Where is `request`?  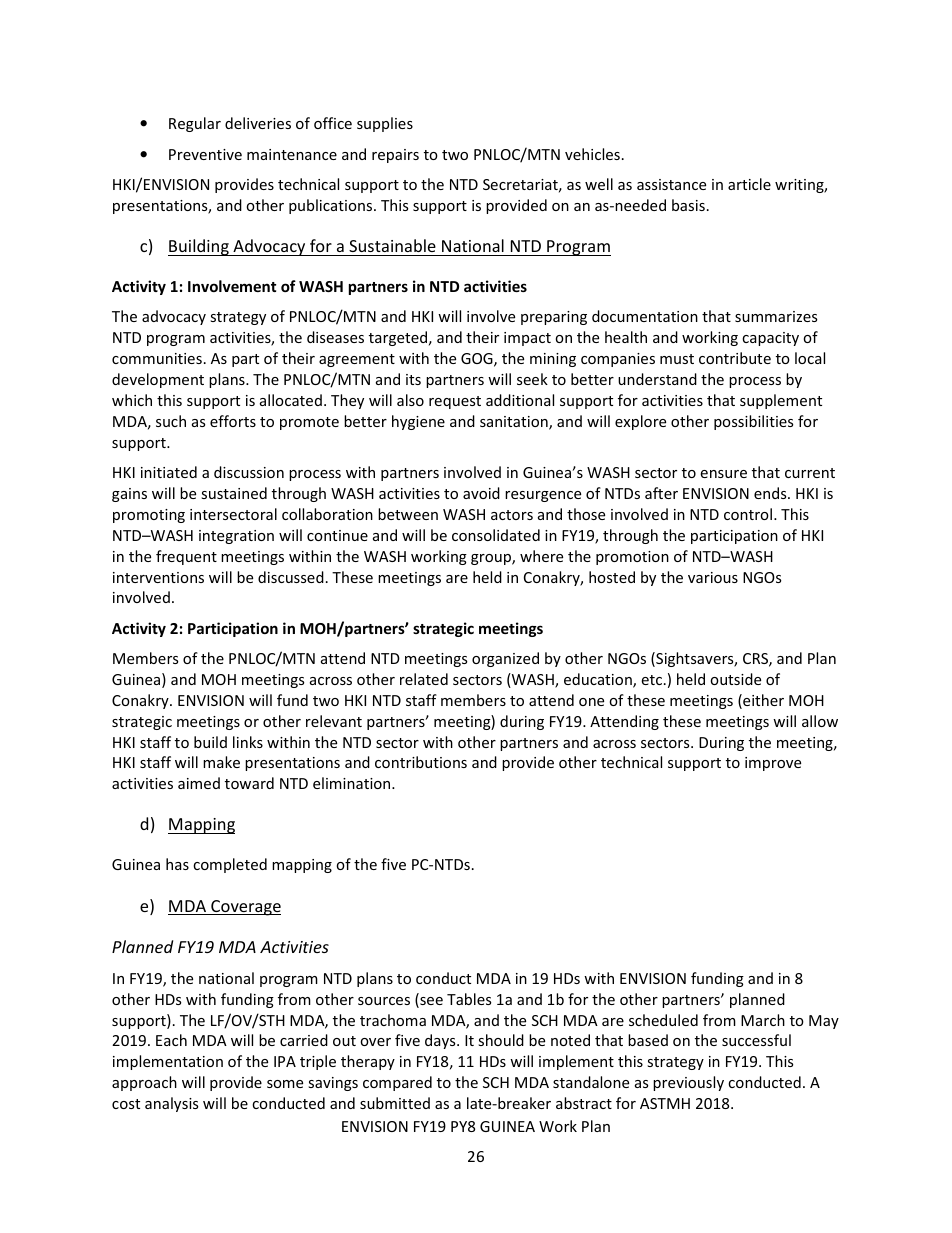
request is located at coordinates (455, 402).
